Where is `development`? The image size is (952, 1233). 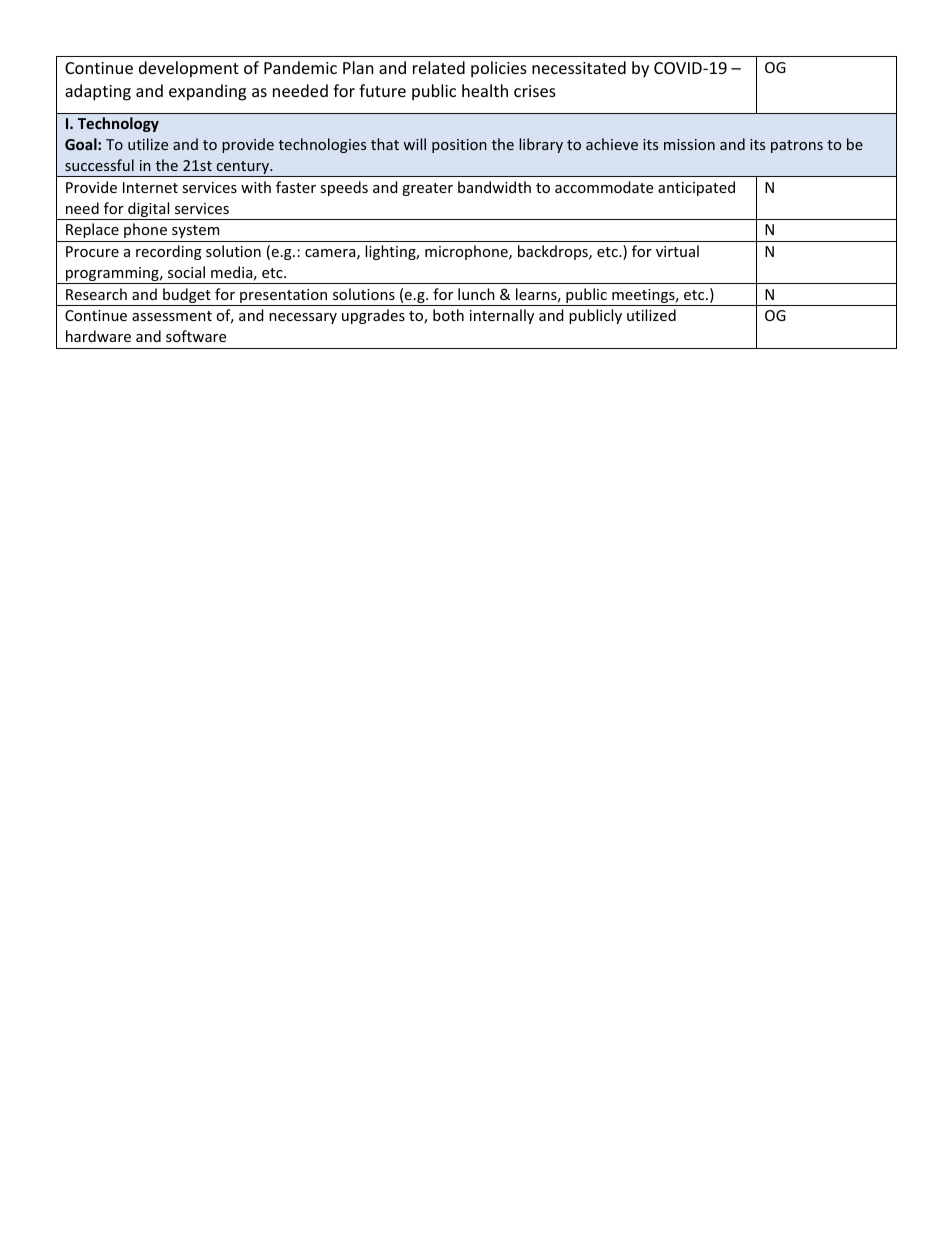
development is located at coordinates (189, 69).
